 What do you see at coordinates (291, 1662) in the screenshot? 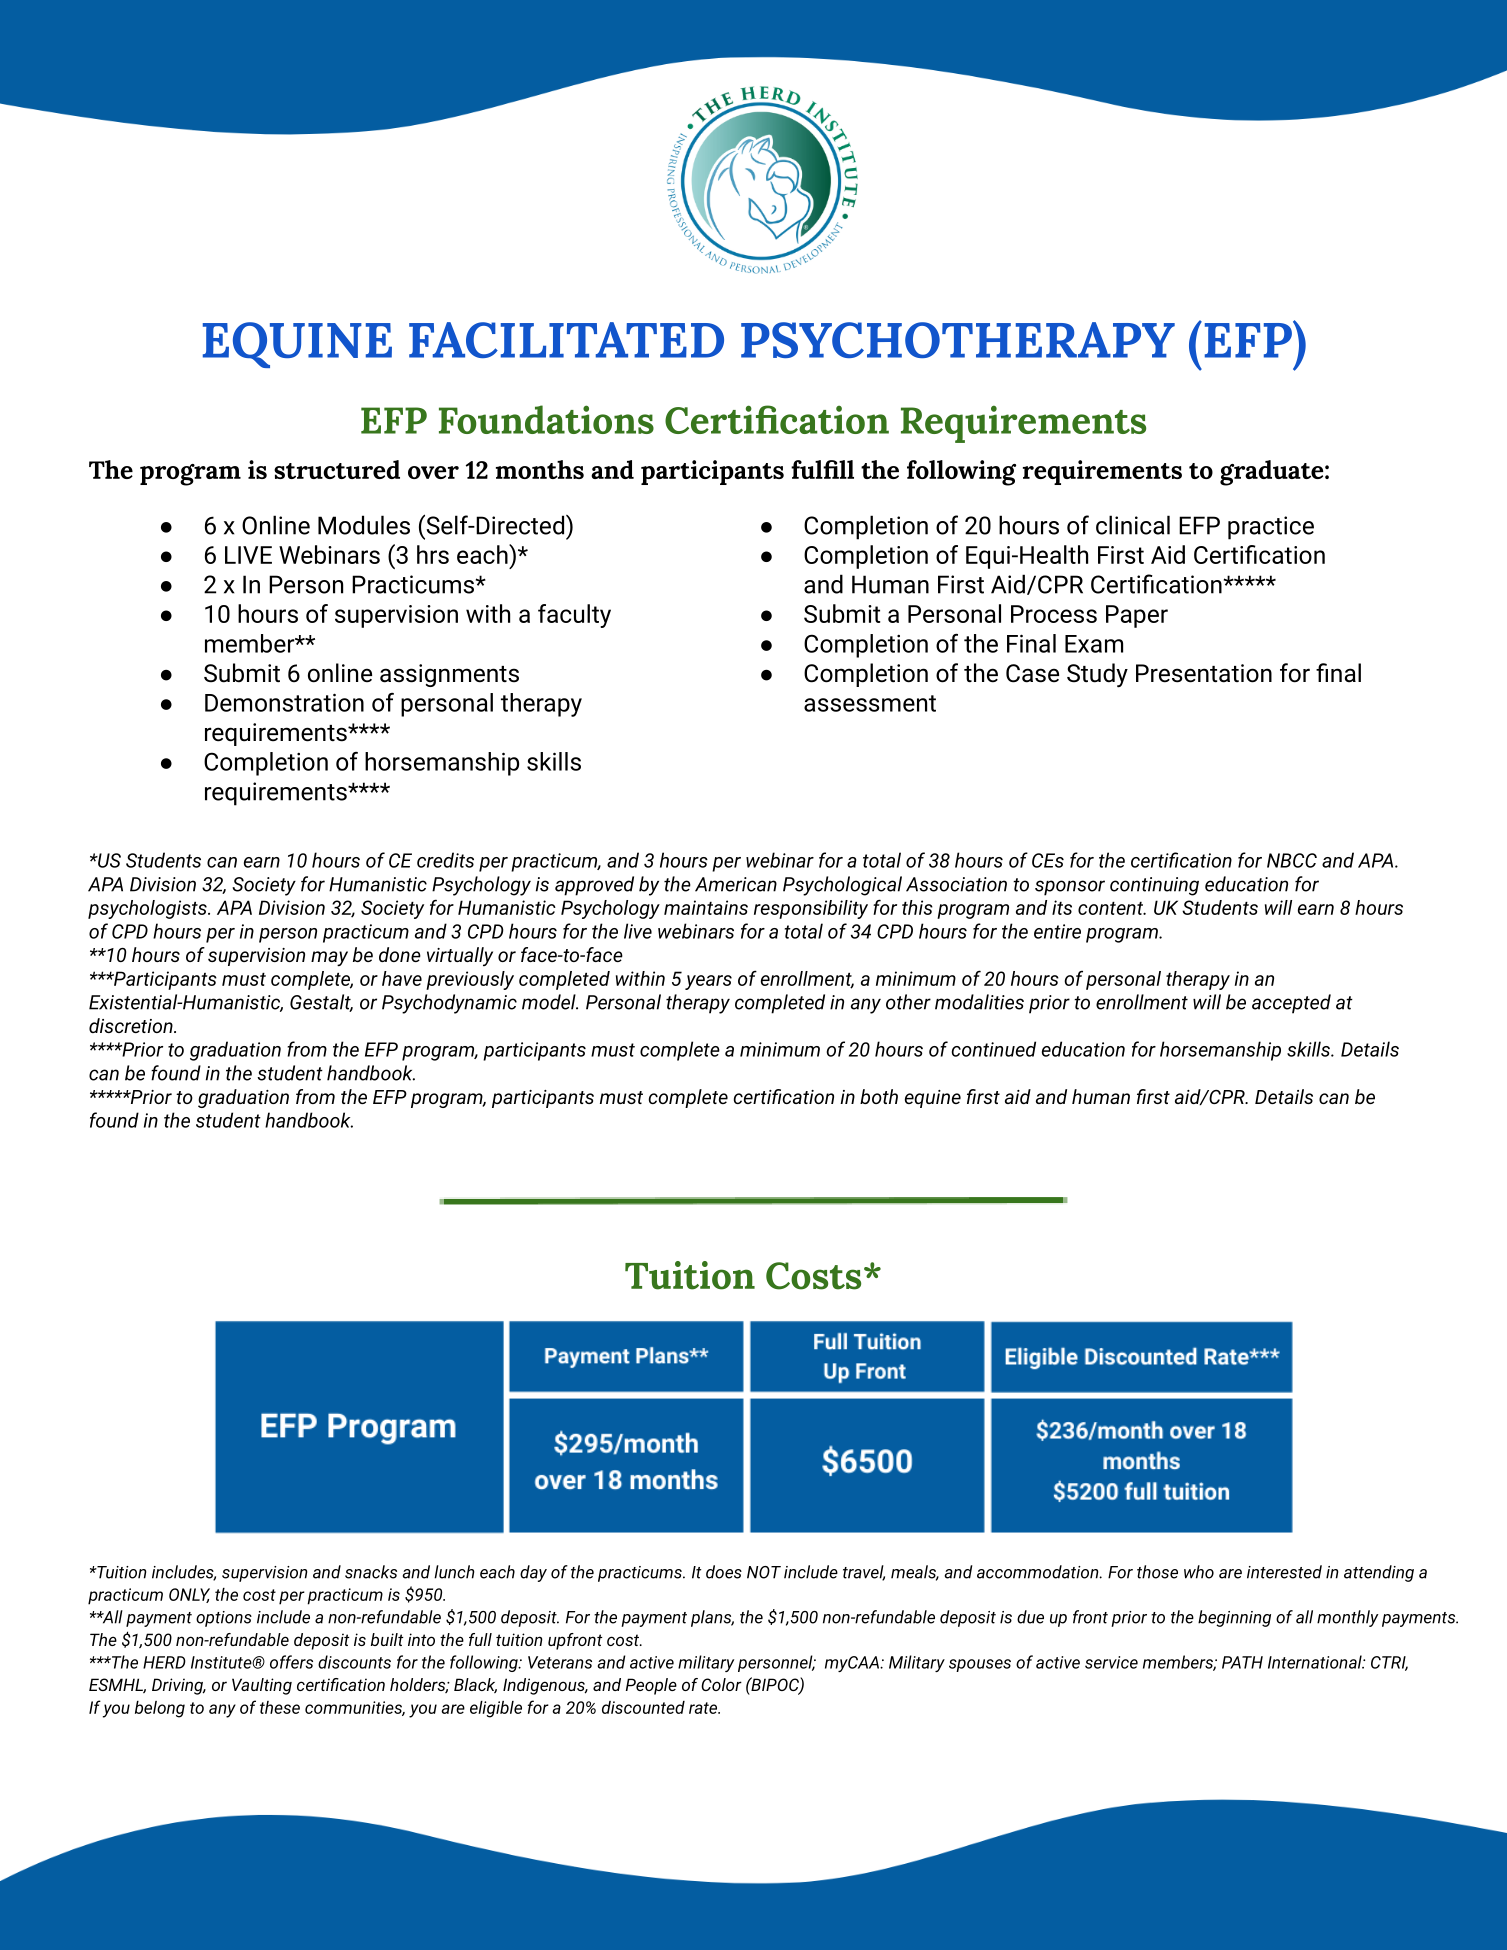
I see `offers` at bounding box center [291, 1662].
